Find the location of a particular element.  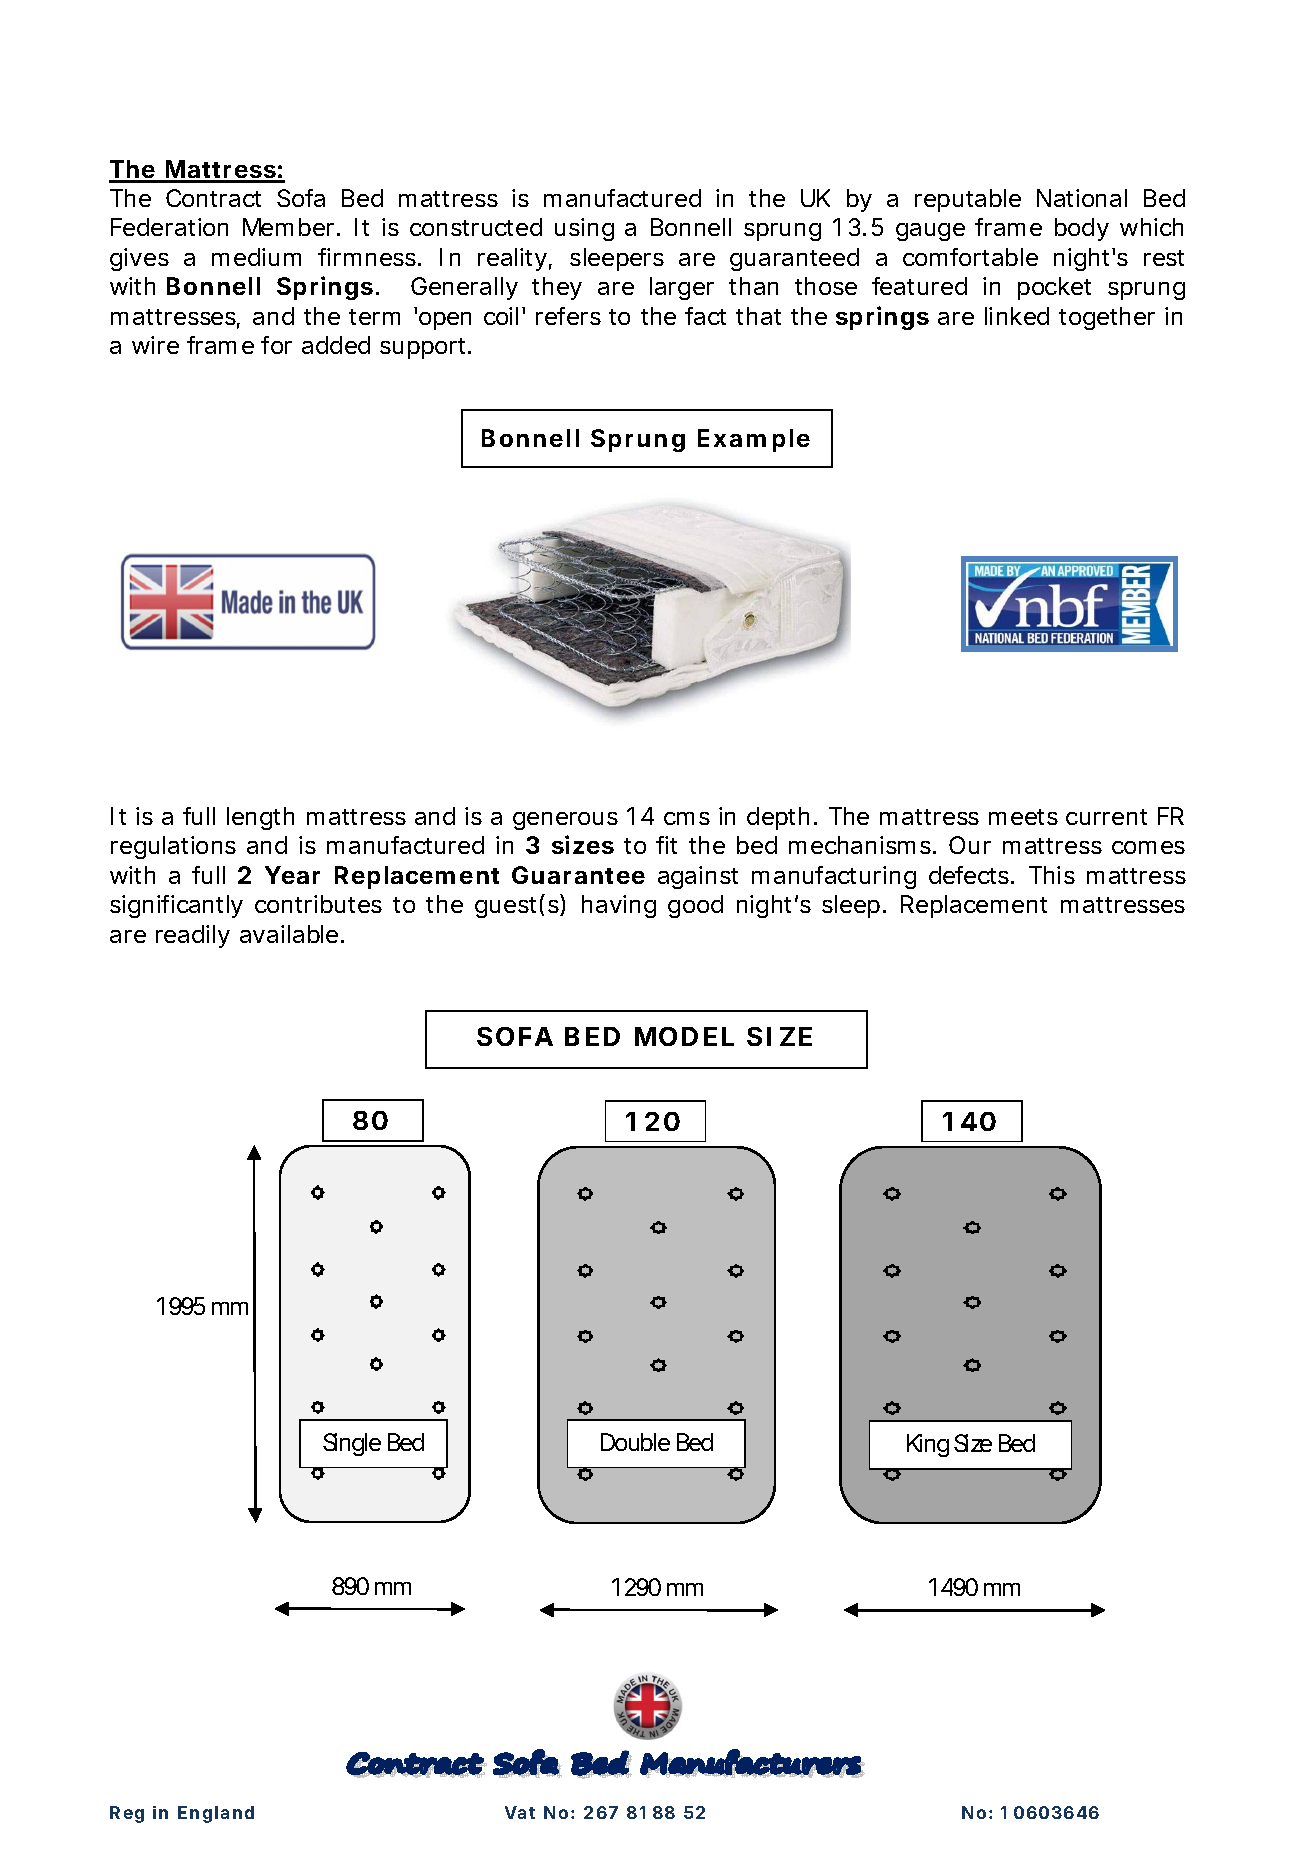

meets is located at coordinates (1023, 817).
